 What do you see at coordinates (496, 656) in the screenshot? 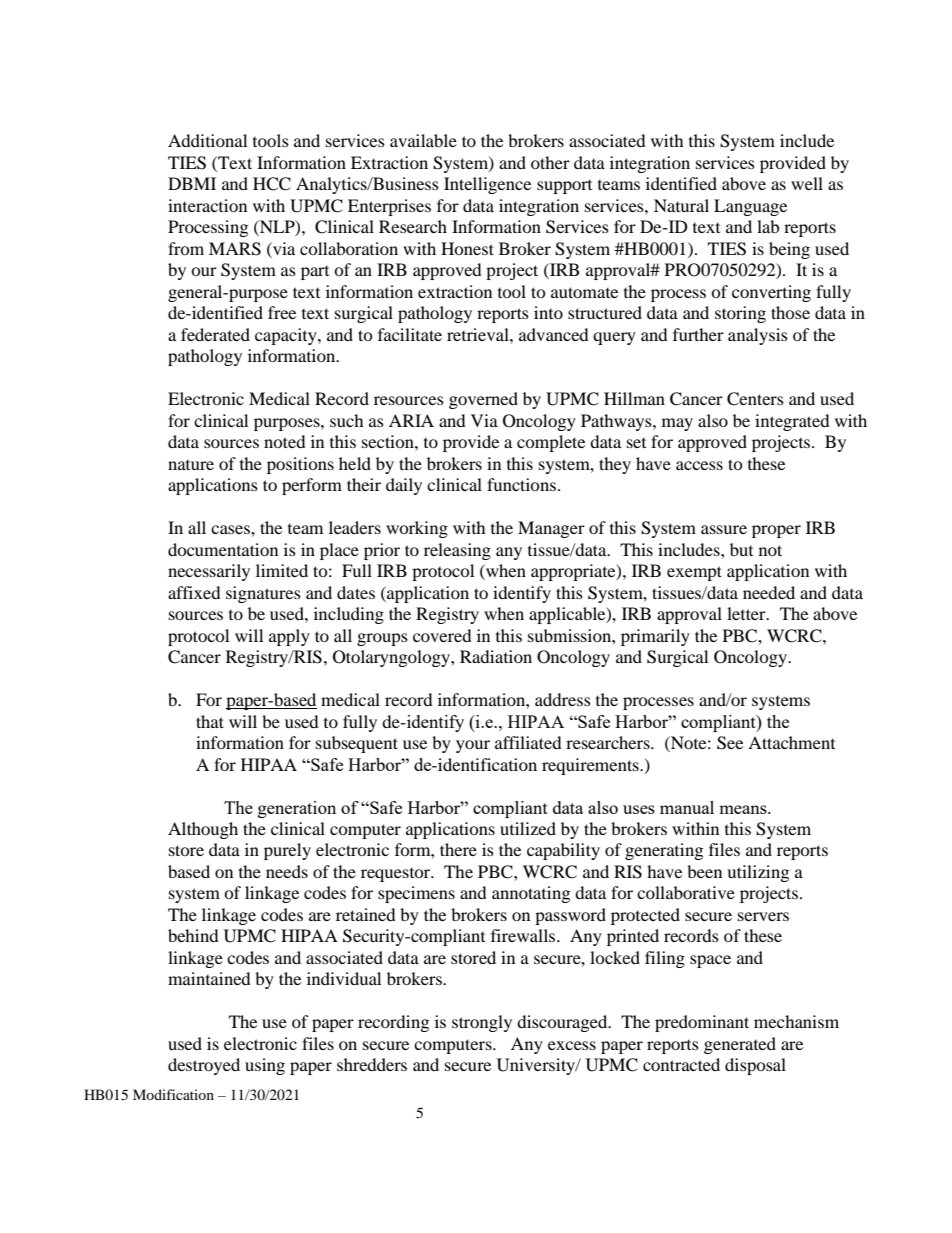
I see `Radiation` at bounding box center [496, 656].
